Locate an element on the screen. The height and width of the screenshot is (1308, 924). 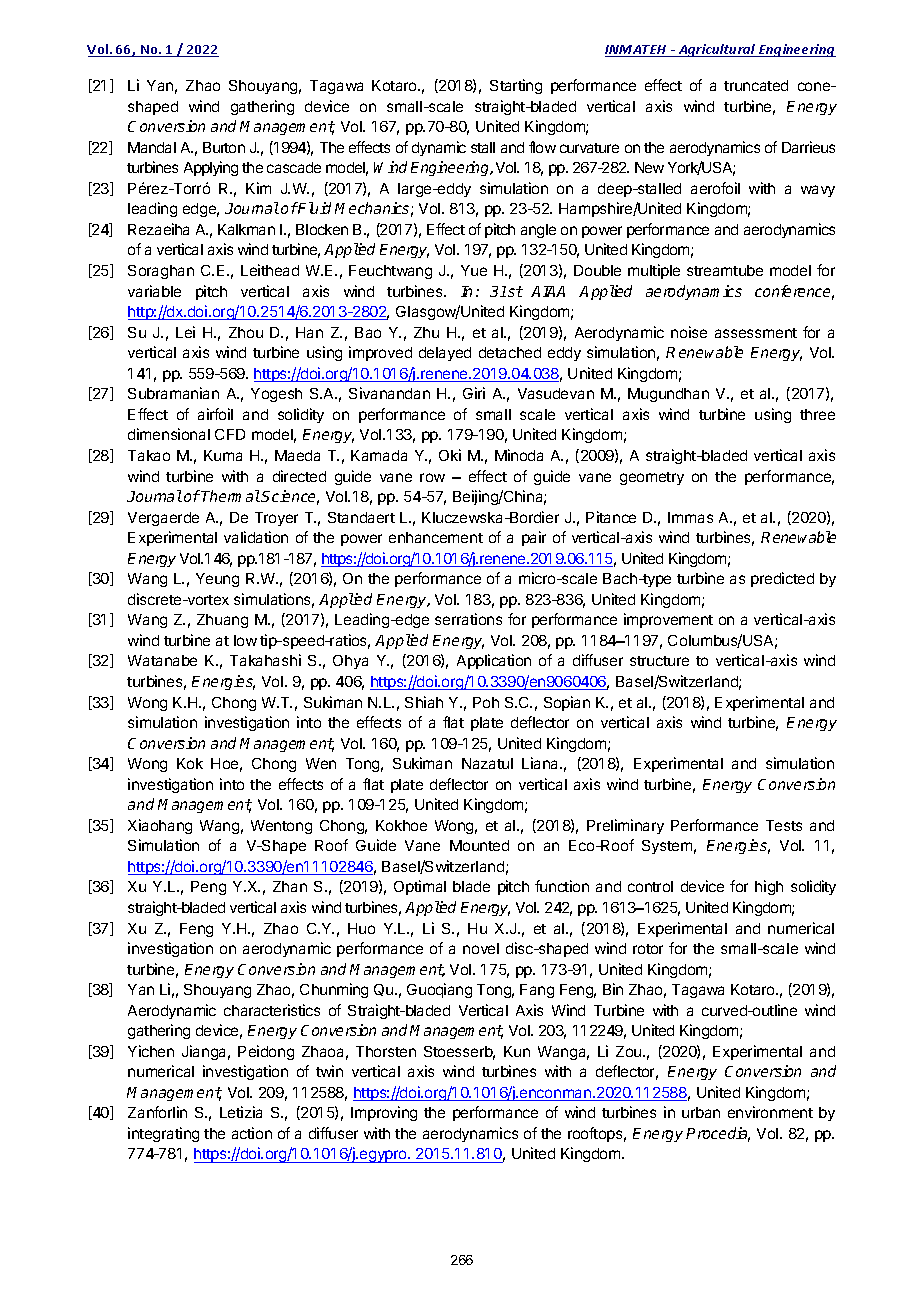
assessment is located at coordinates (756, 333).
